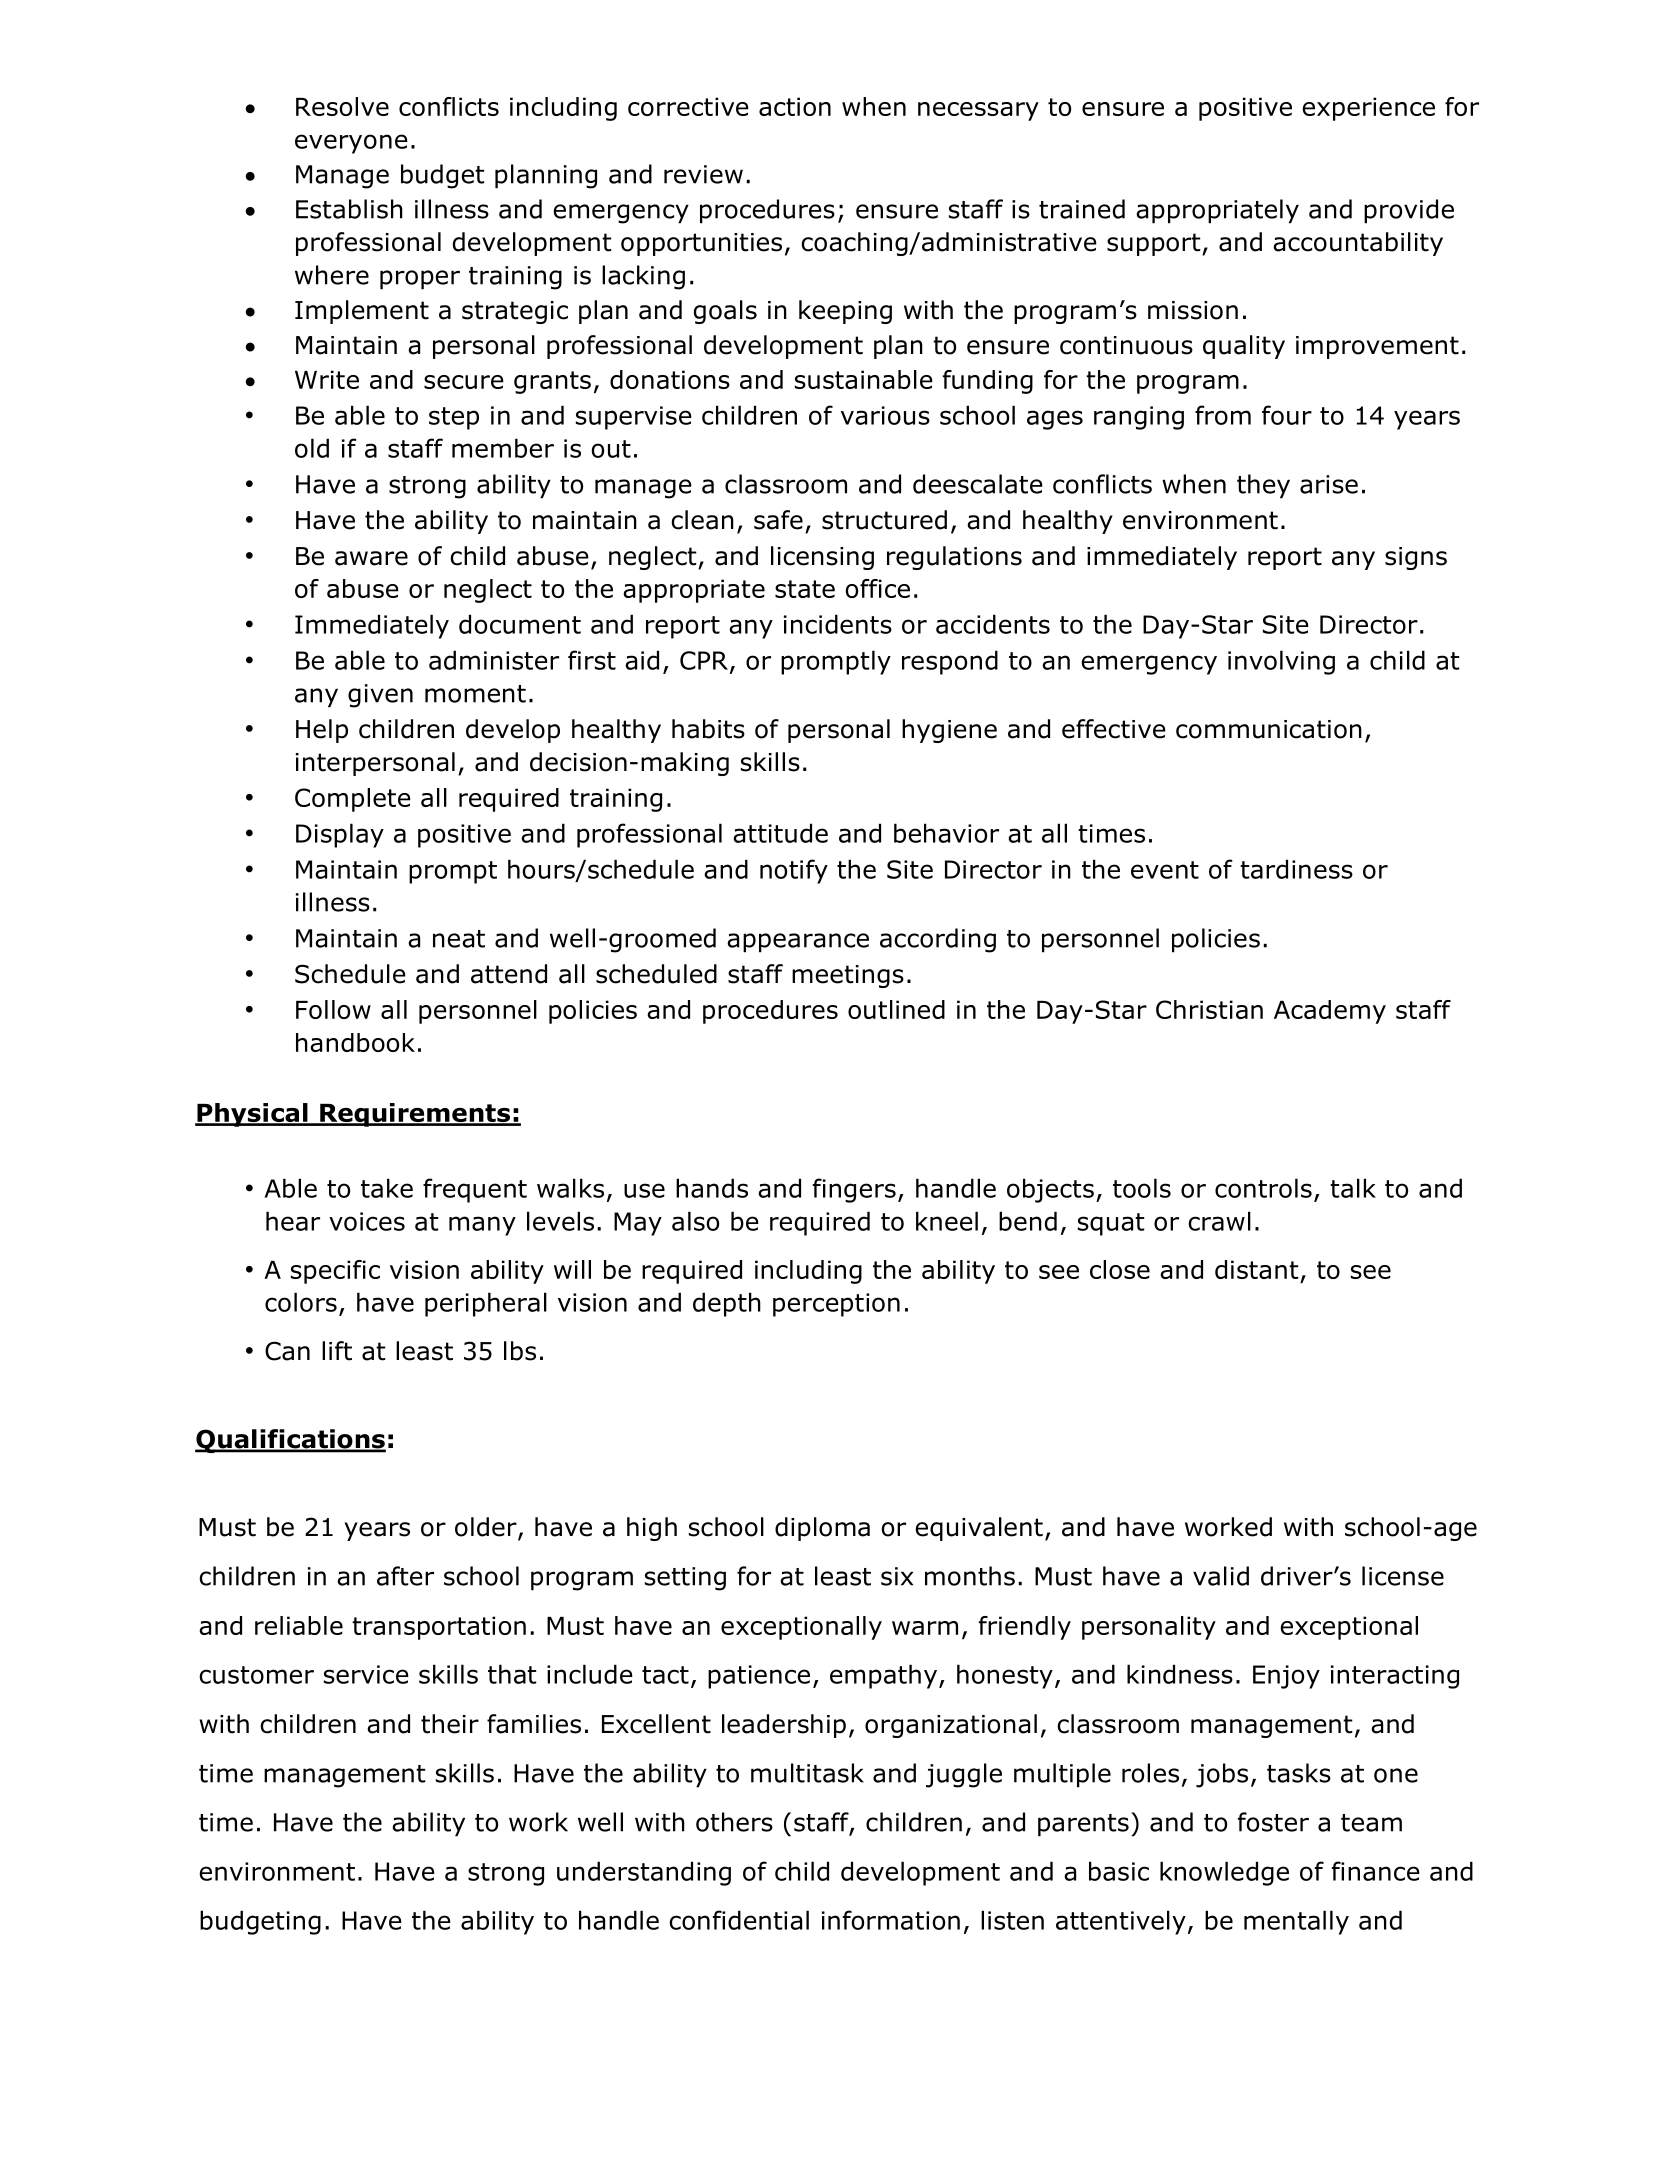 This image has width=1676, height=2169. I want to click on aware, so click(371, 558).
